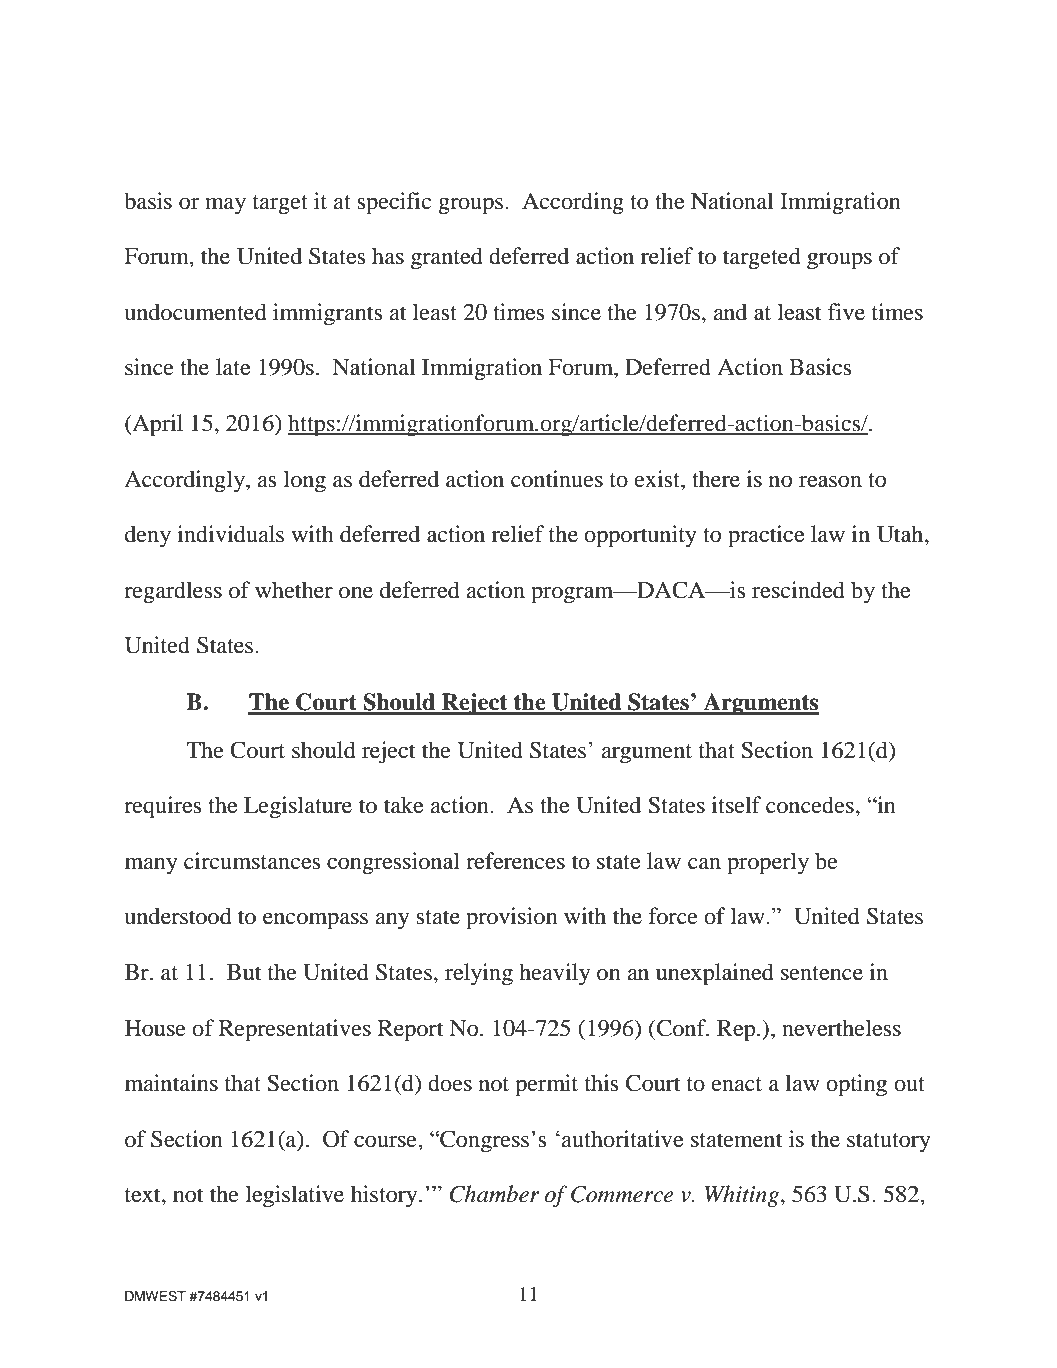 Image resolution: width=1057 pixels, height=1368 pixels. What do you see at coordinates (295, 1196) in the document?
I see `legislative` at bounding box center [295, 1196].
